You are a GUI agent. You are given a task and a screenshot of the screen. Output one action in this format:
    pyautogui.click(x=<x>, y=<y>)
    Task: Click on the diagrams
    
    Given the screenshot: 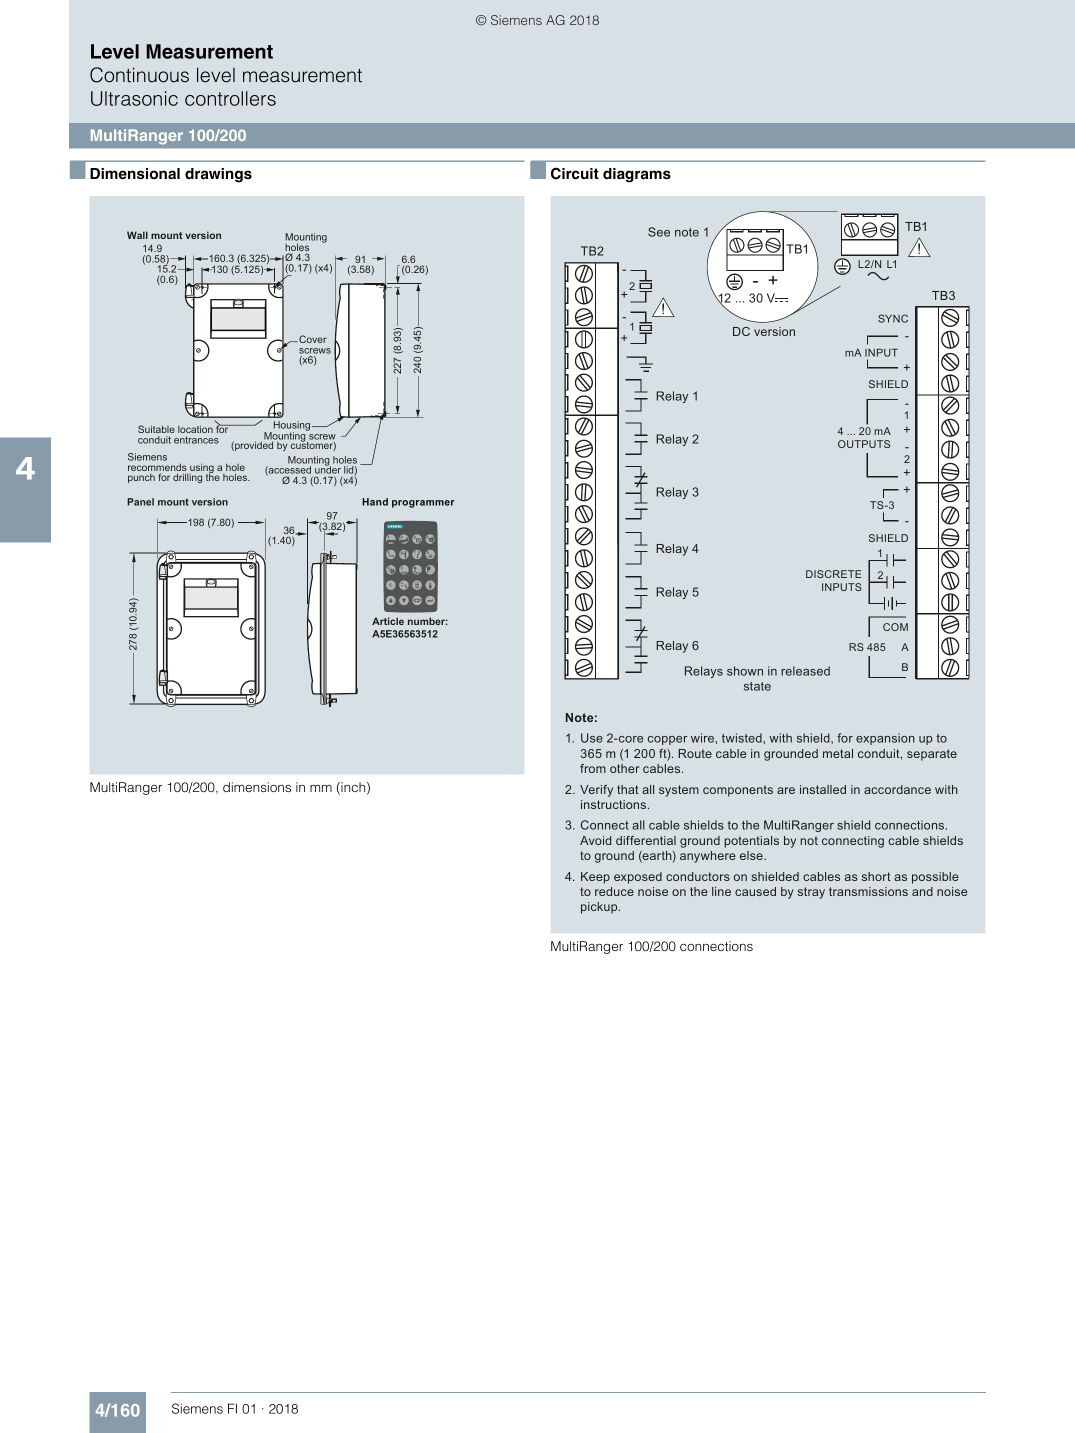 What is the action you would take?
    pyautogui.click(x=637, y=175)
